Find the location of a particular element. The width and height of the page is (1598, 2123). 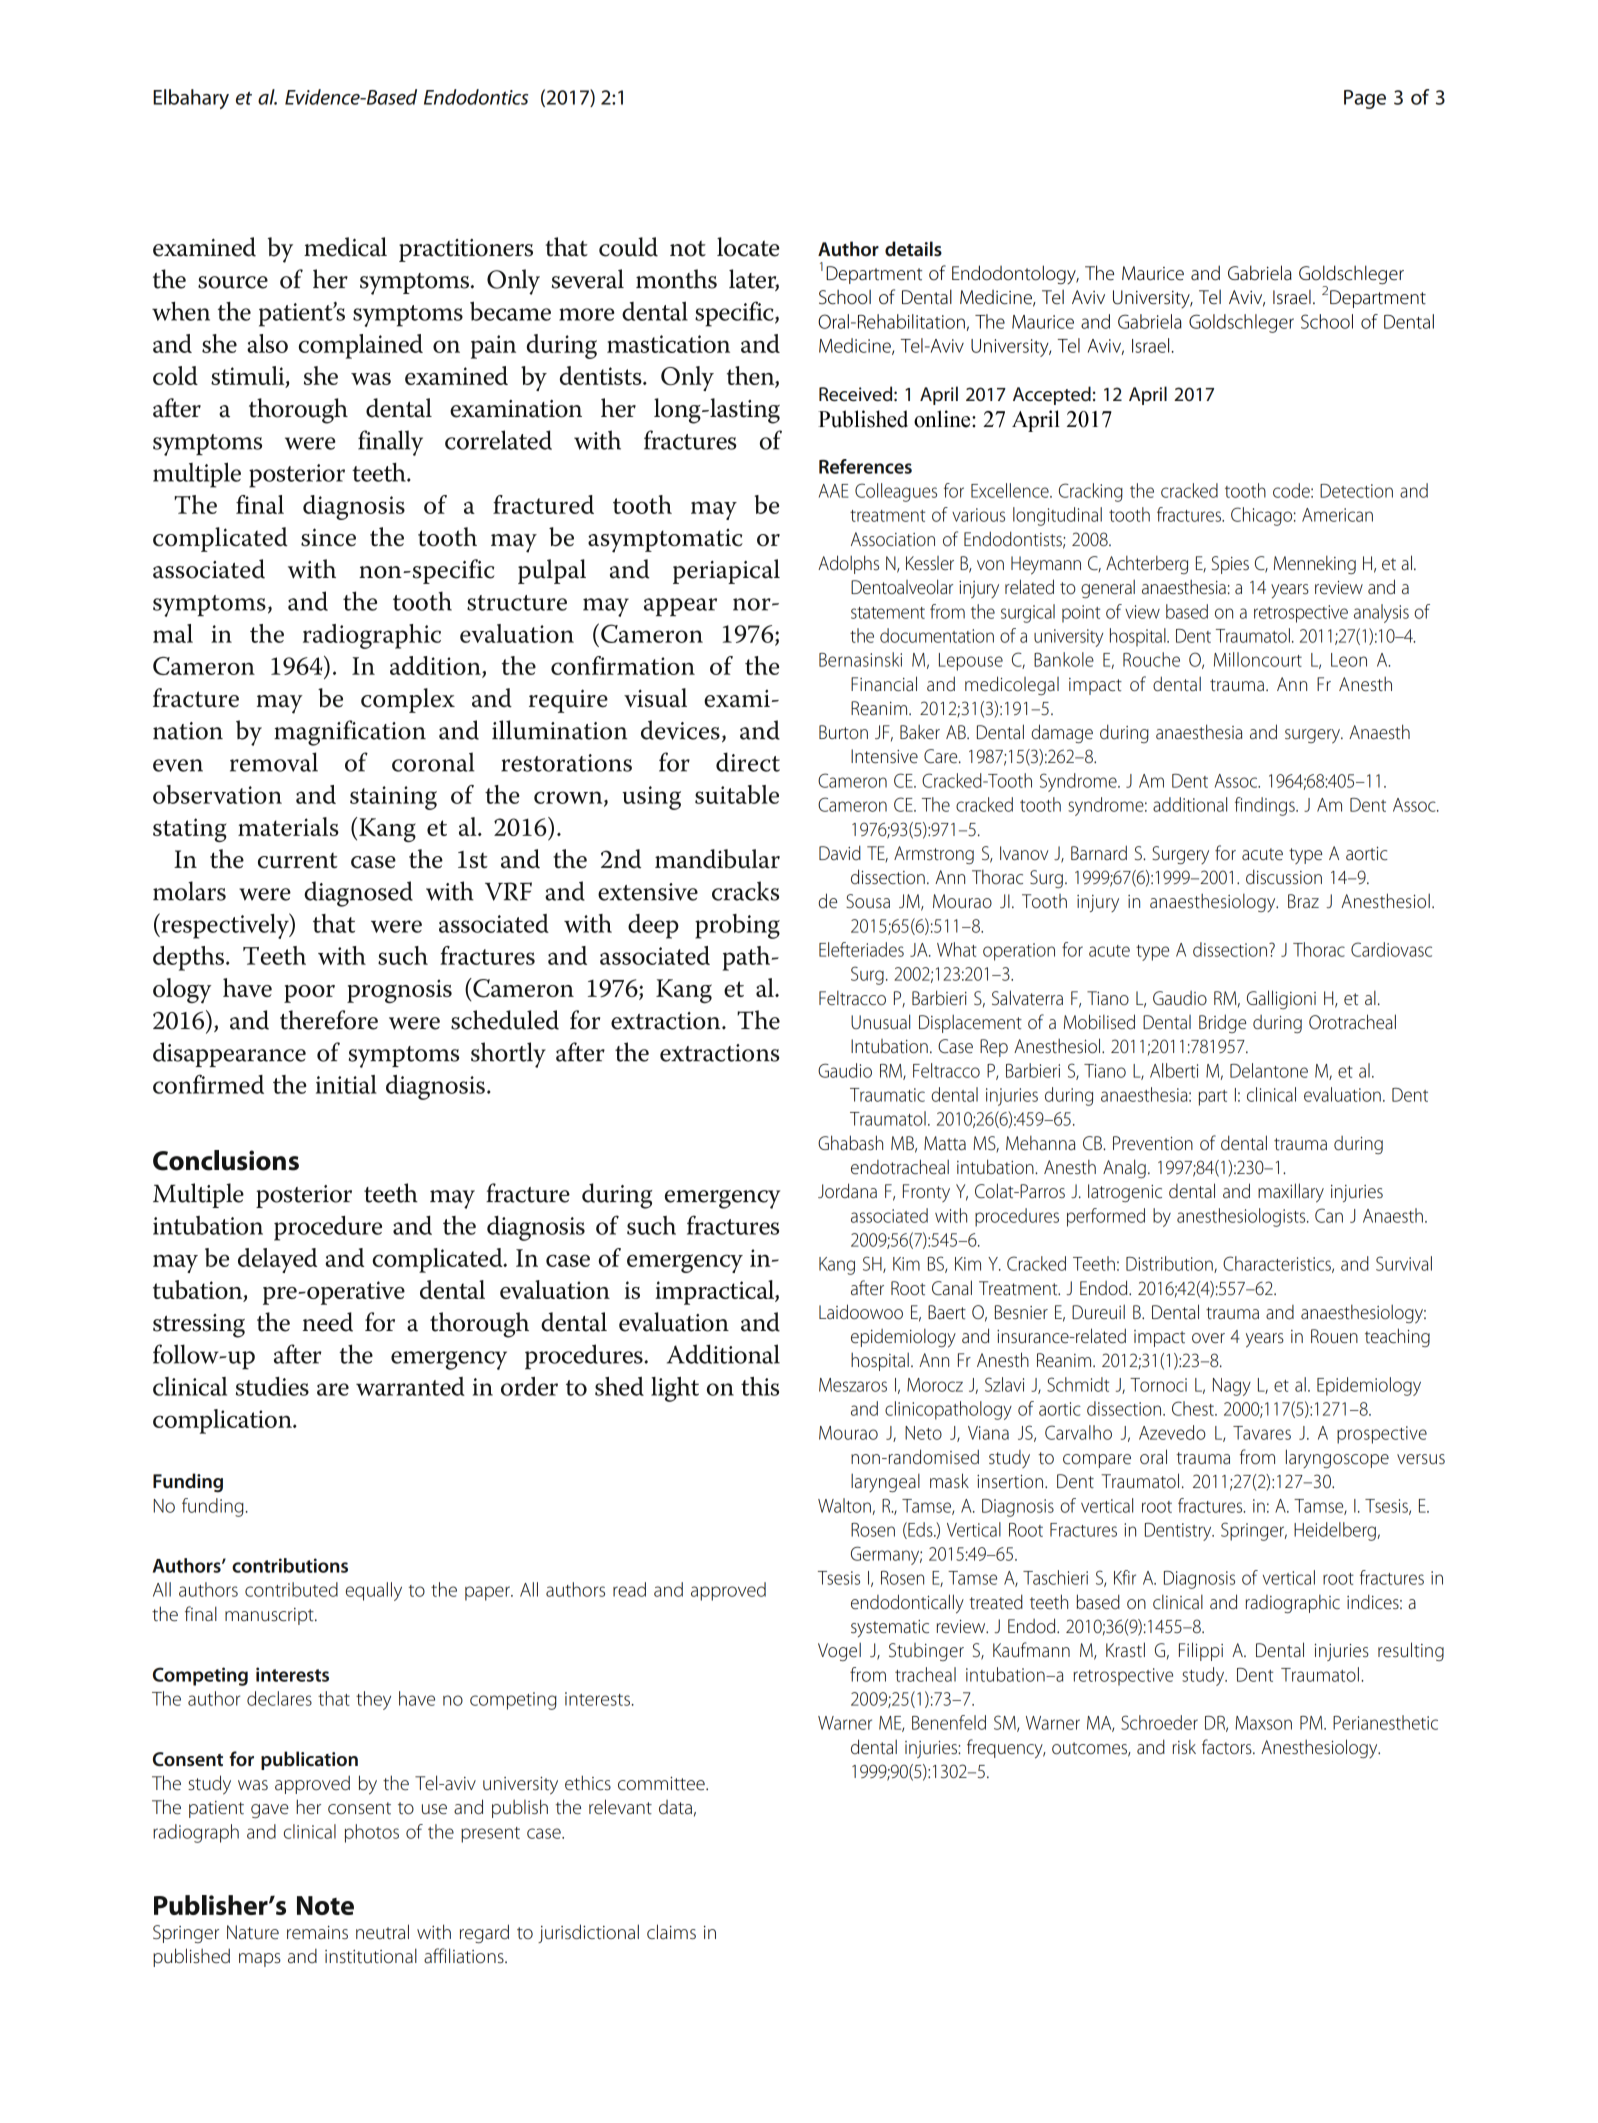

since is located at coordinates (328, 537).
